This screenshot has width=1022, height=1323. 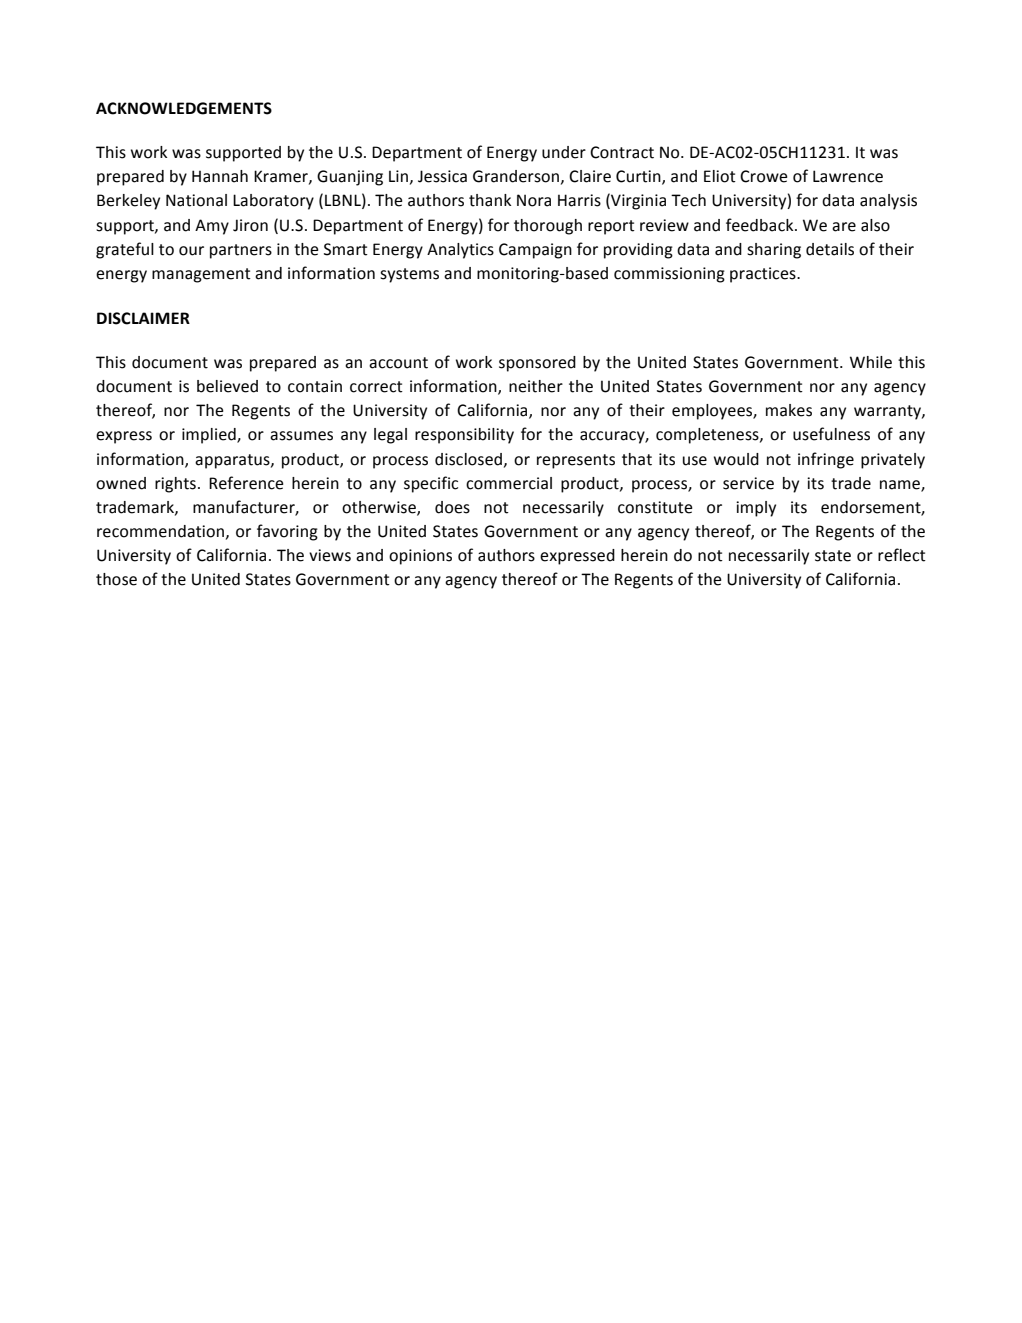 I want to click on While, so click(x=871, y=362).
